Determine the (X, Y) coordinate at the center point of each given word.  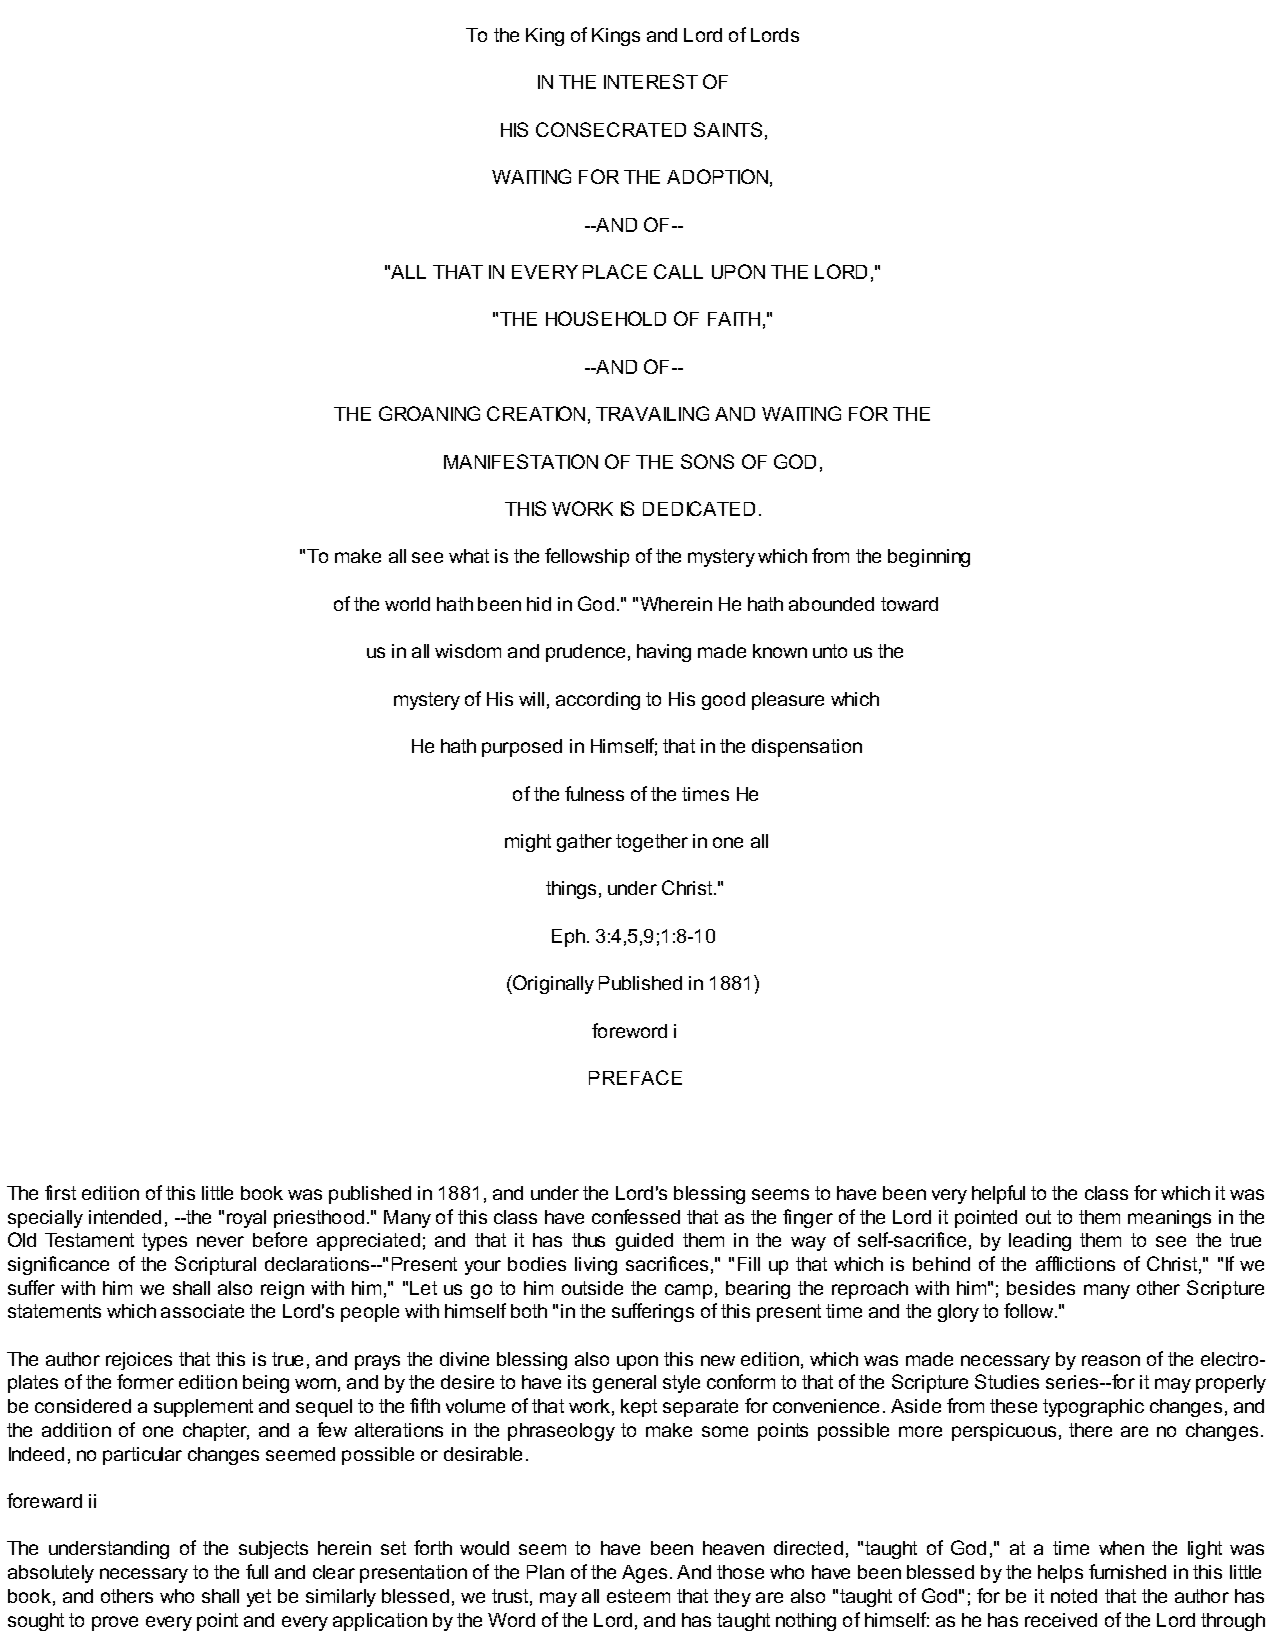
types (164, 1242)
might (528, 843)
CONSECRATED (611, 129)
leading (1040, 1242)
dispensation (807, 748)
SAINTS (728, 129)
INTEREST (651, 81)
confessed (636, 1216)
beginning (929, 558)
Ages (644, 1574)
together (652, 843)
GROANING (429, 413)
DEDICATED (699, 508)
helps (1060, 1574)
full (257, 1571)
